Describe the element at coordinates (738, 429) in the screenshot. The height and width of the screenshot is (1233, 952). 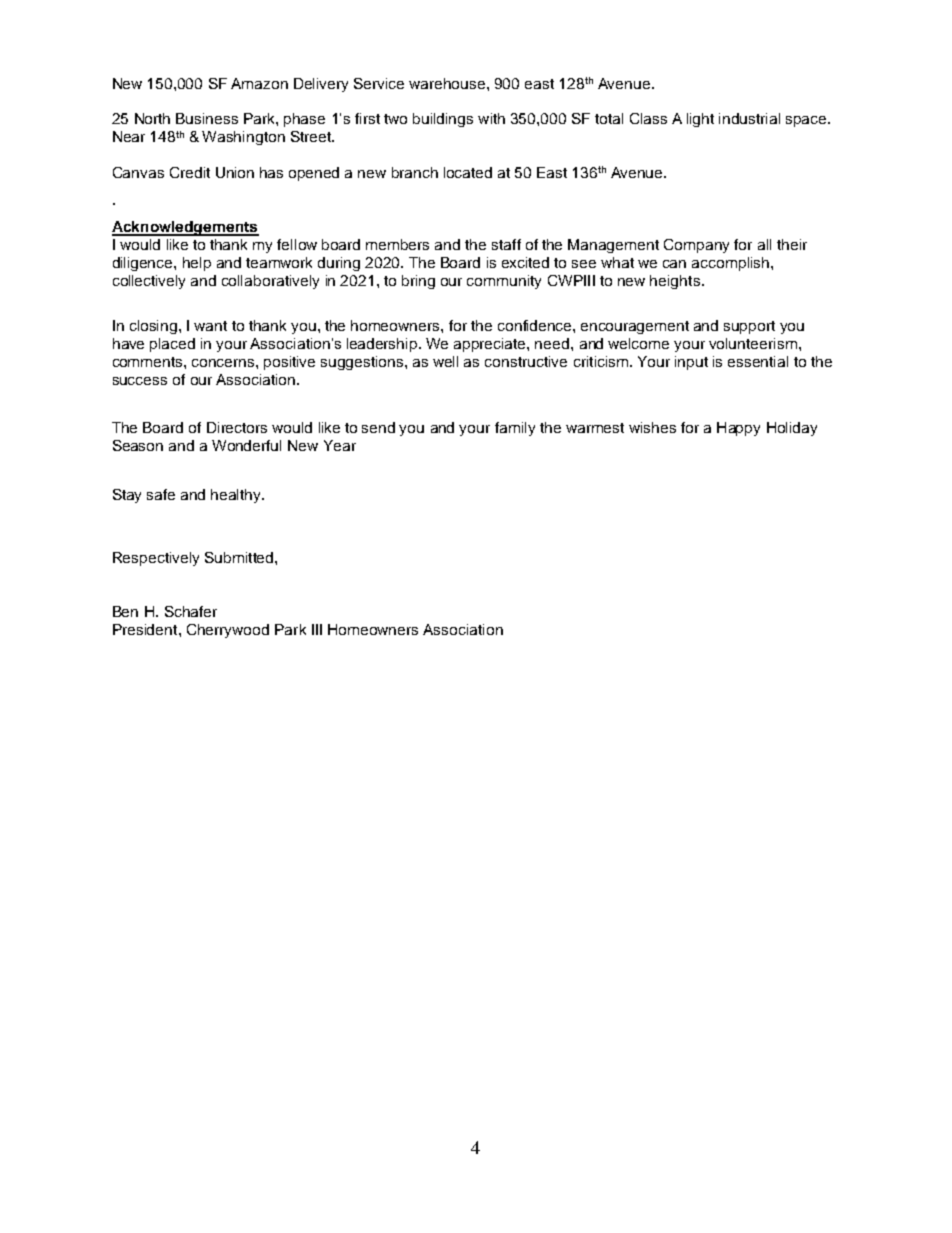
I see `Happy` at that location.
